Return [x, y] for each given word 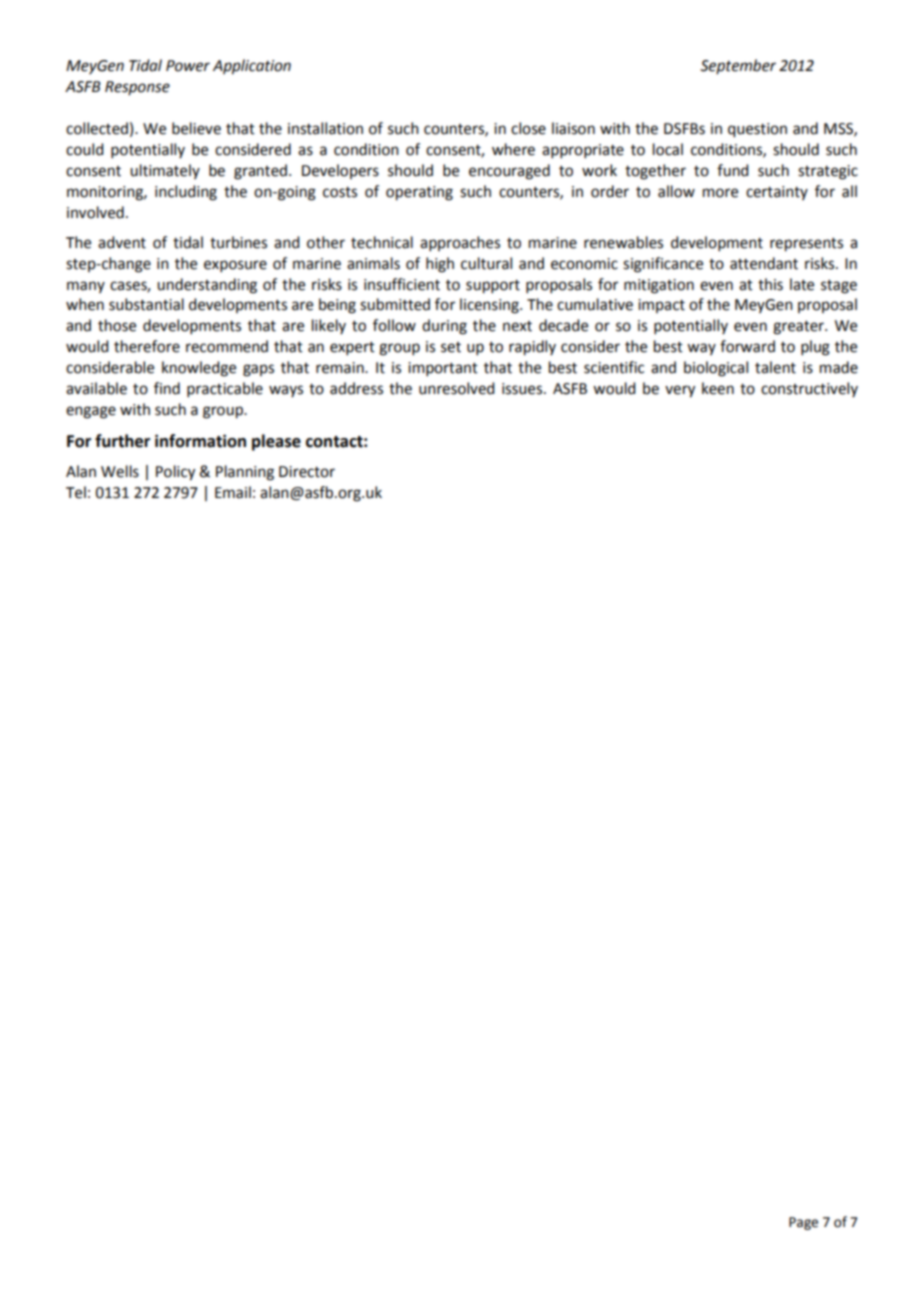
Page [803, 1223]
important [443, 369]
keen [718, 388]
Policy [175, 473]
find [167, 388]
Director [307, 472]
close [528, 128]
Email [233, 492]
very [680, 391]
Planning [245, 473]
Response [137, 88]
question [757, 130]
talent [775, 367]
